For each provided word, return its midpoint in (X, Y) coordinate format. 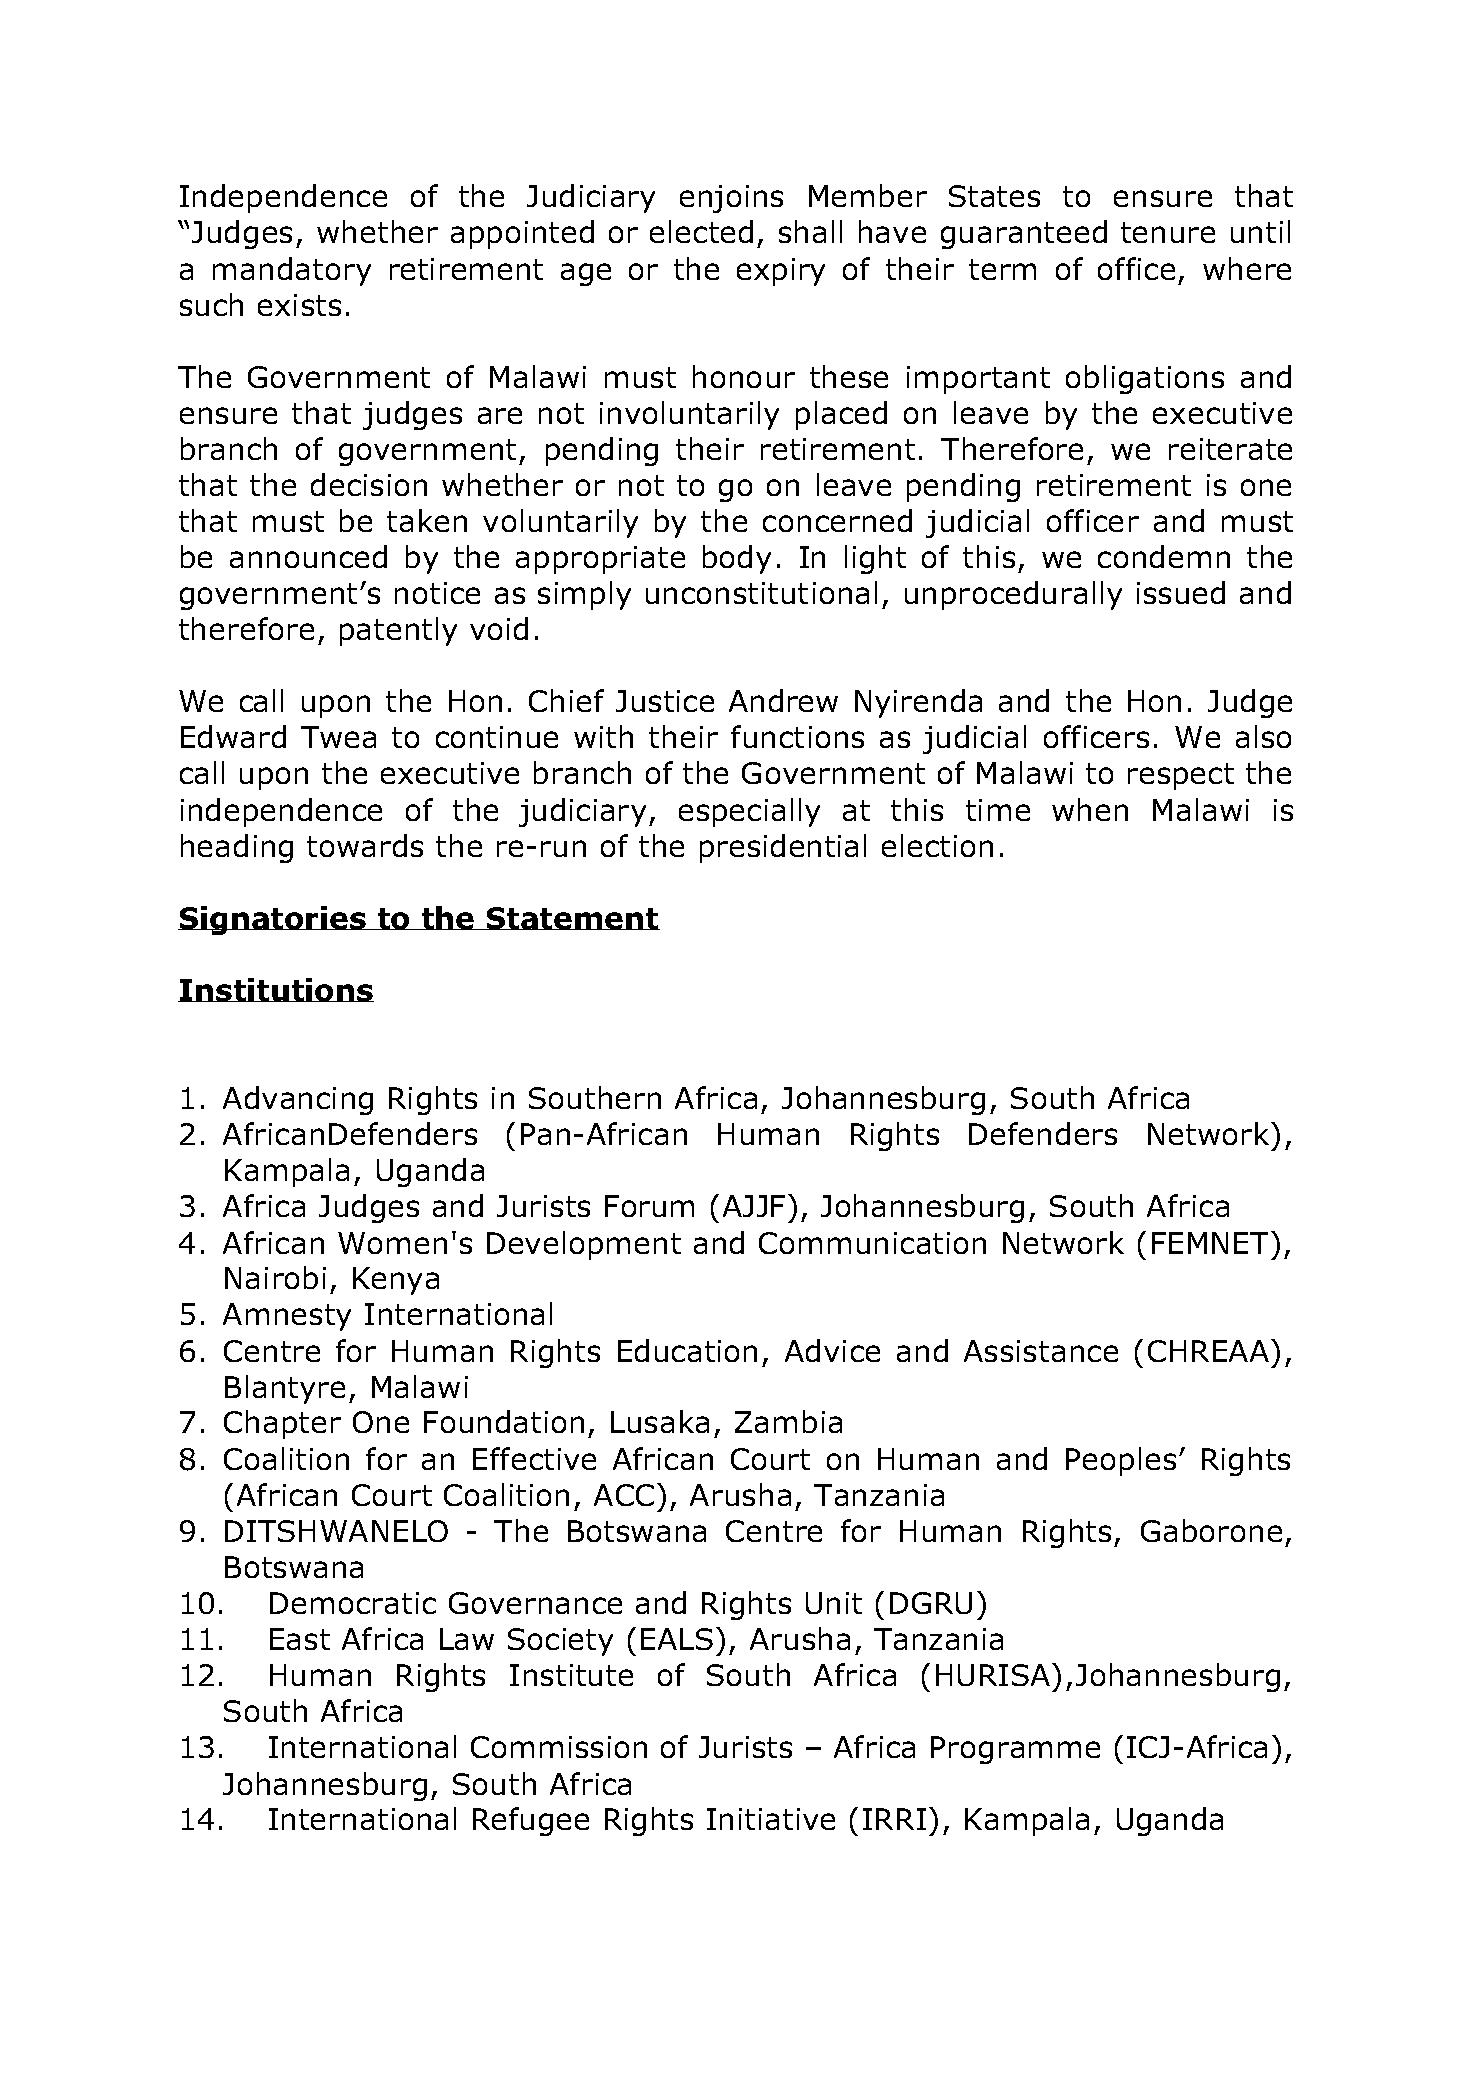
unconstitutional (761, 592)
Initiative (771, 1819)
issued (1181, 592)
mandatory (292, 271)
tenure (1168, 232)
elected (701, 231)
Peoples (1121, 1461)
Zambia (788, 1421)
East (300, 1639)
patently (398, 631)
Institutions (276, 990)
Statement (572, 918)
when (1090, 809)
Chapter (282, 1424)
